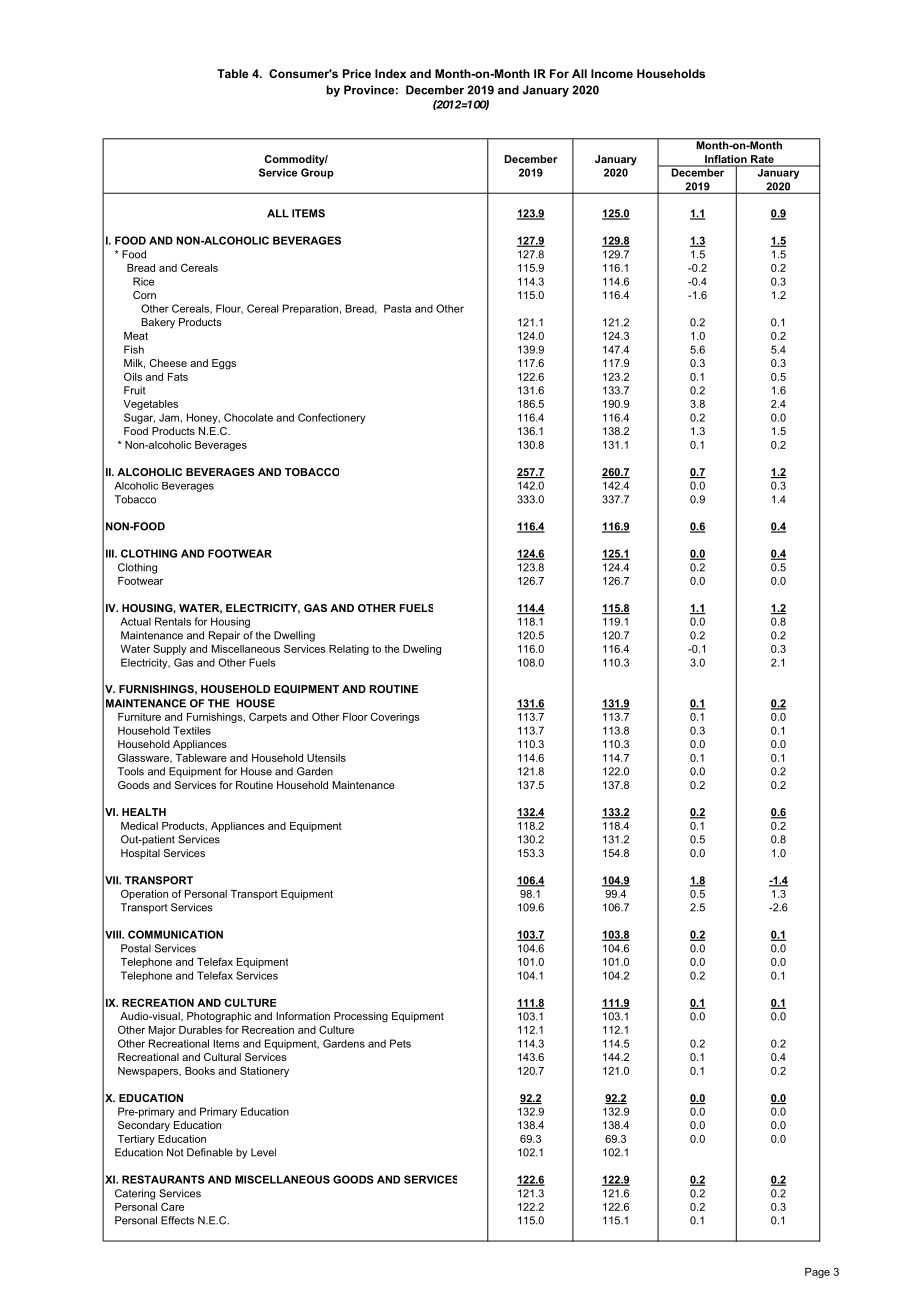 This screenshot has height=1308, width=924. I want to click on Coverings, so click(395, 717).
